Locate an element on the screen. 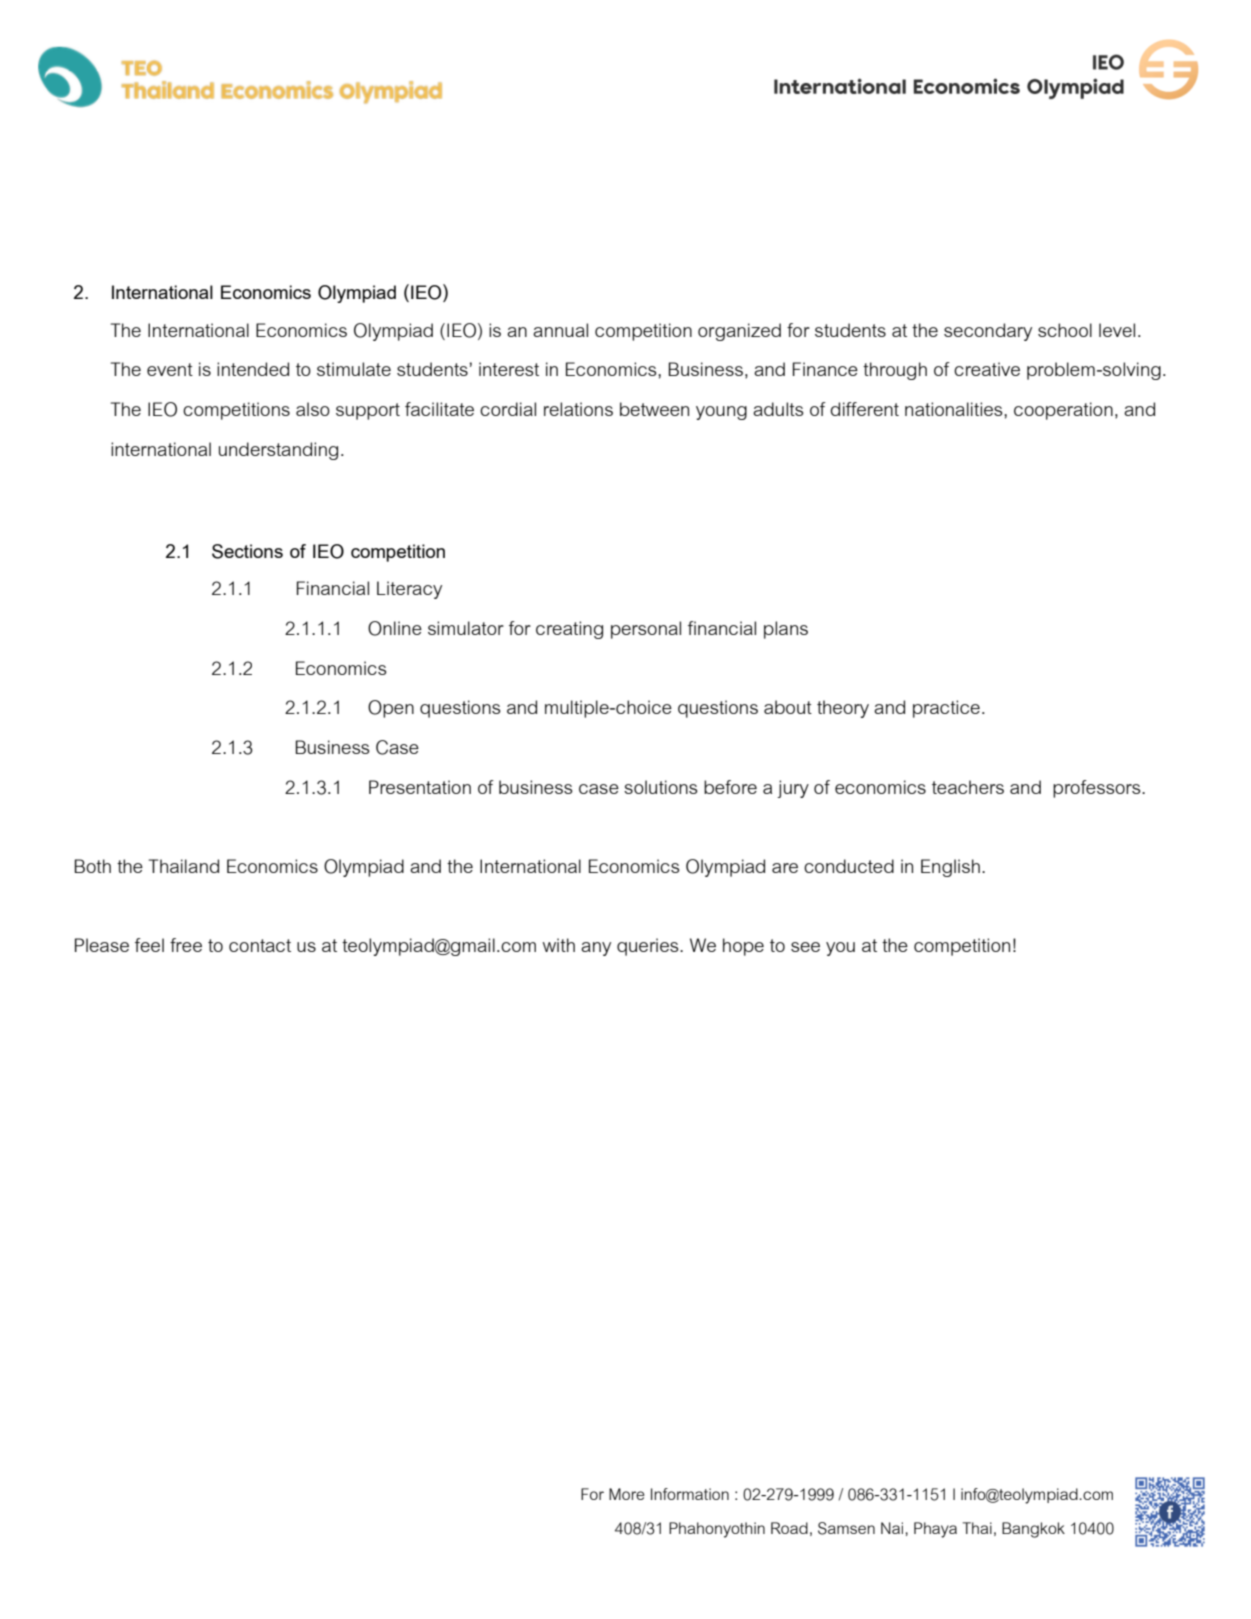 This screenshot has width=1251, height=1619. More is located at coordinates (627, 1494).
